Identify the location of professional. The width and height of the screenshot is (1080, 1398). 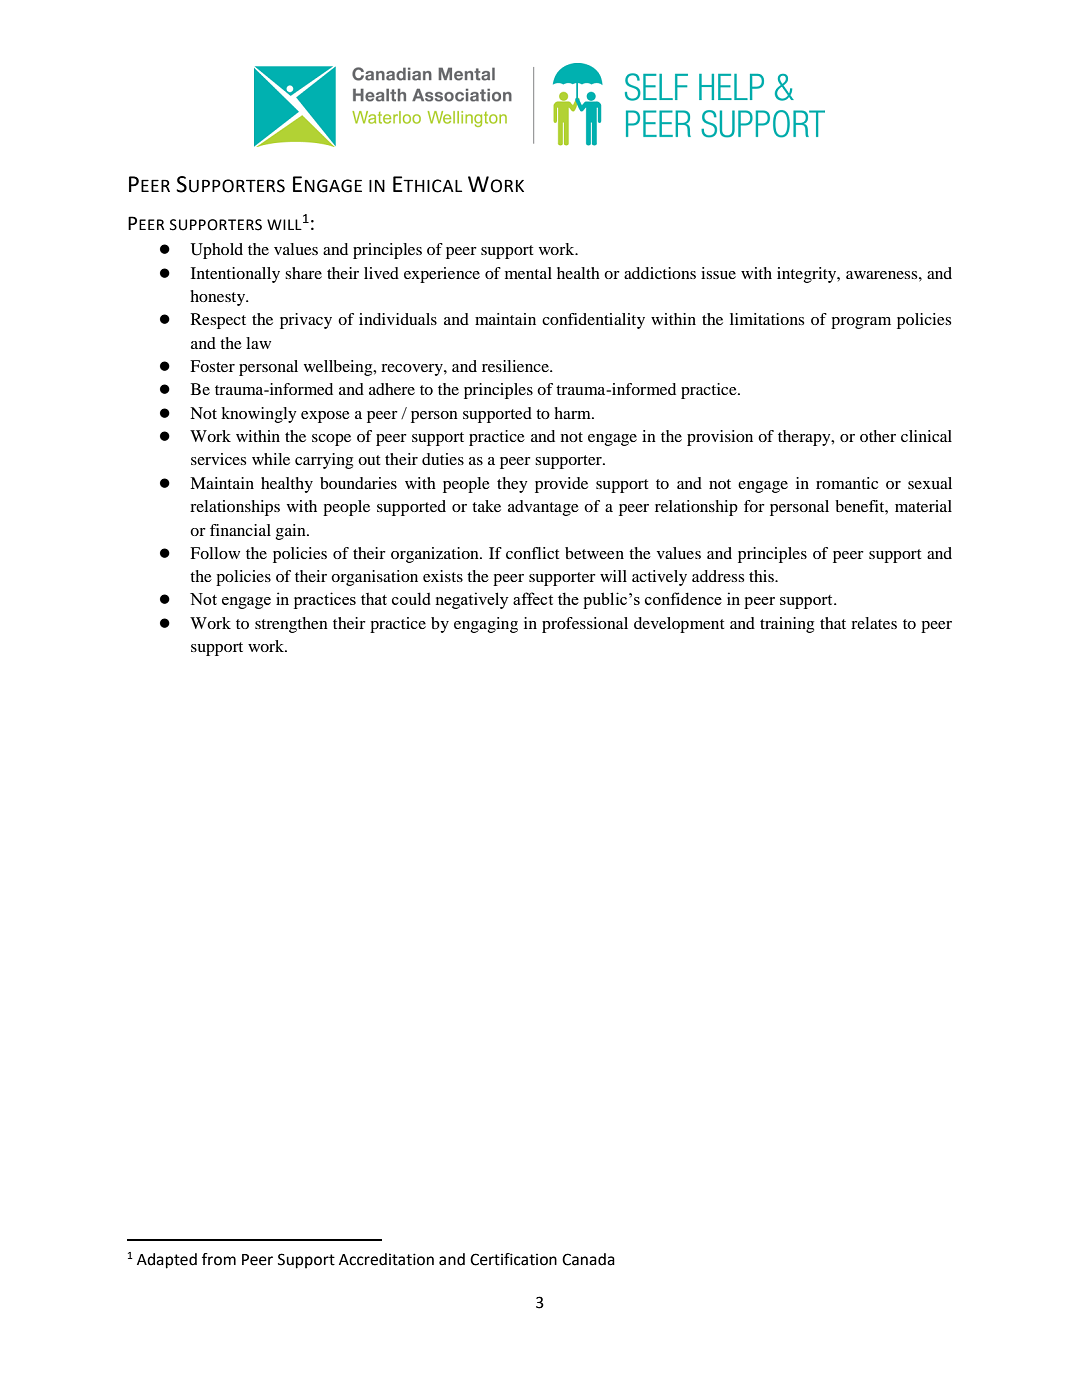
(585, 625).
